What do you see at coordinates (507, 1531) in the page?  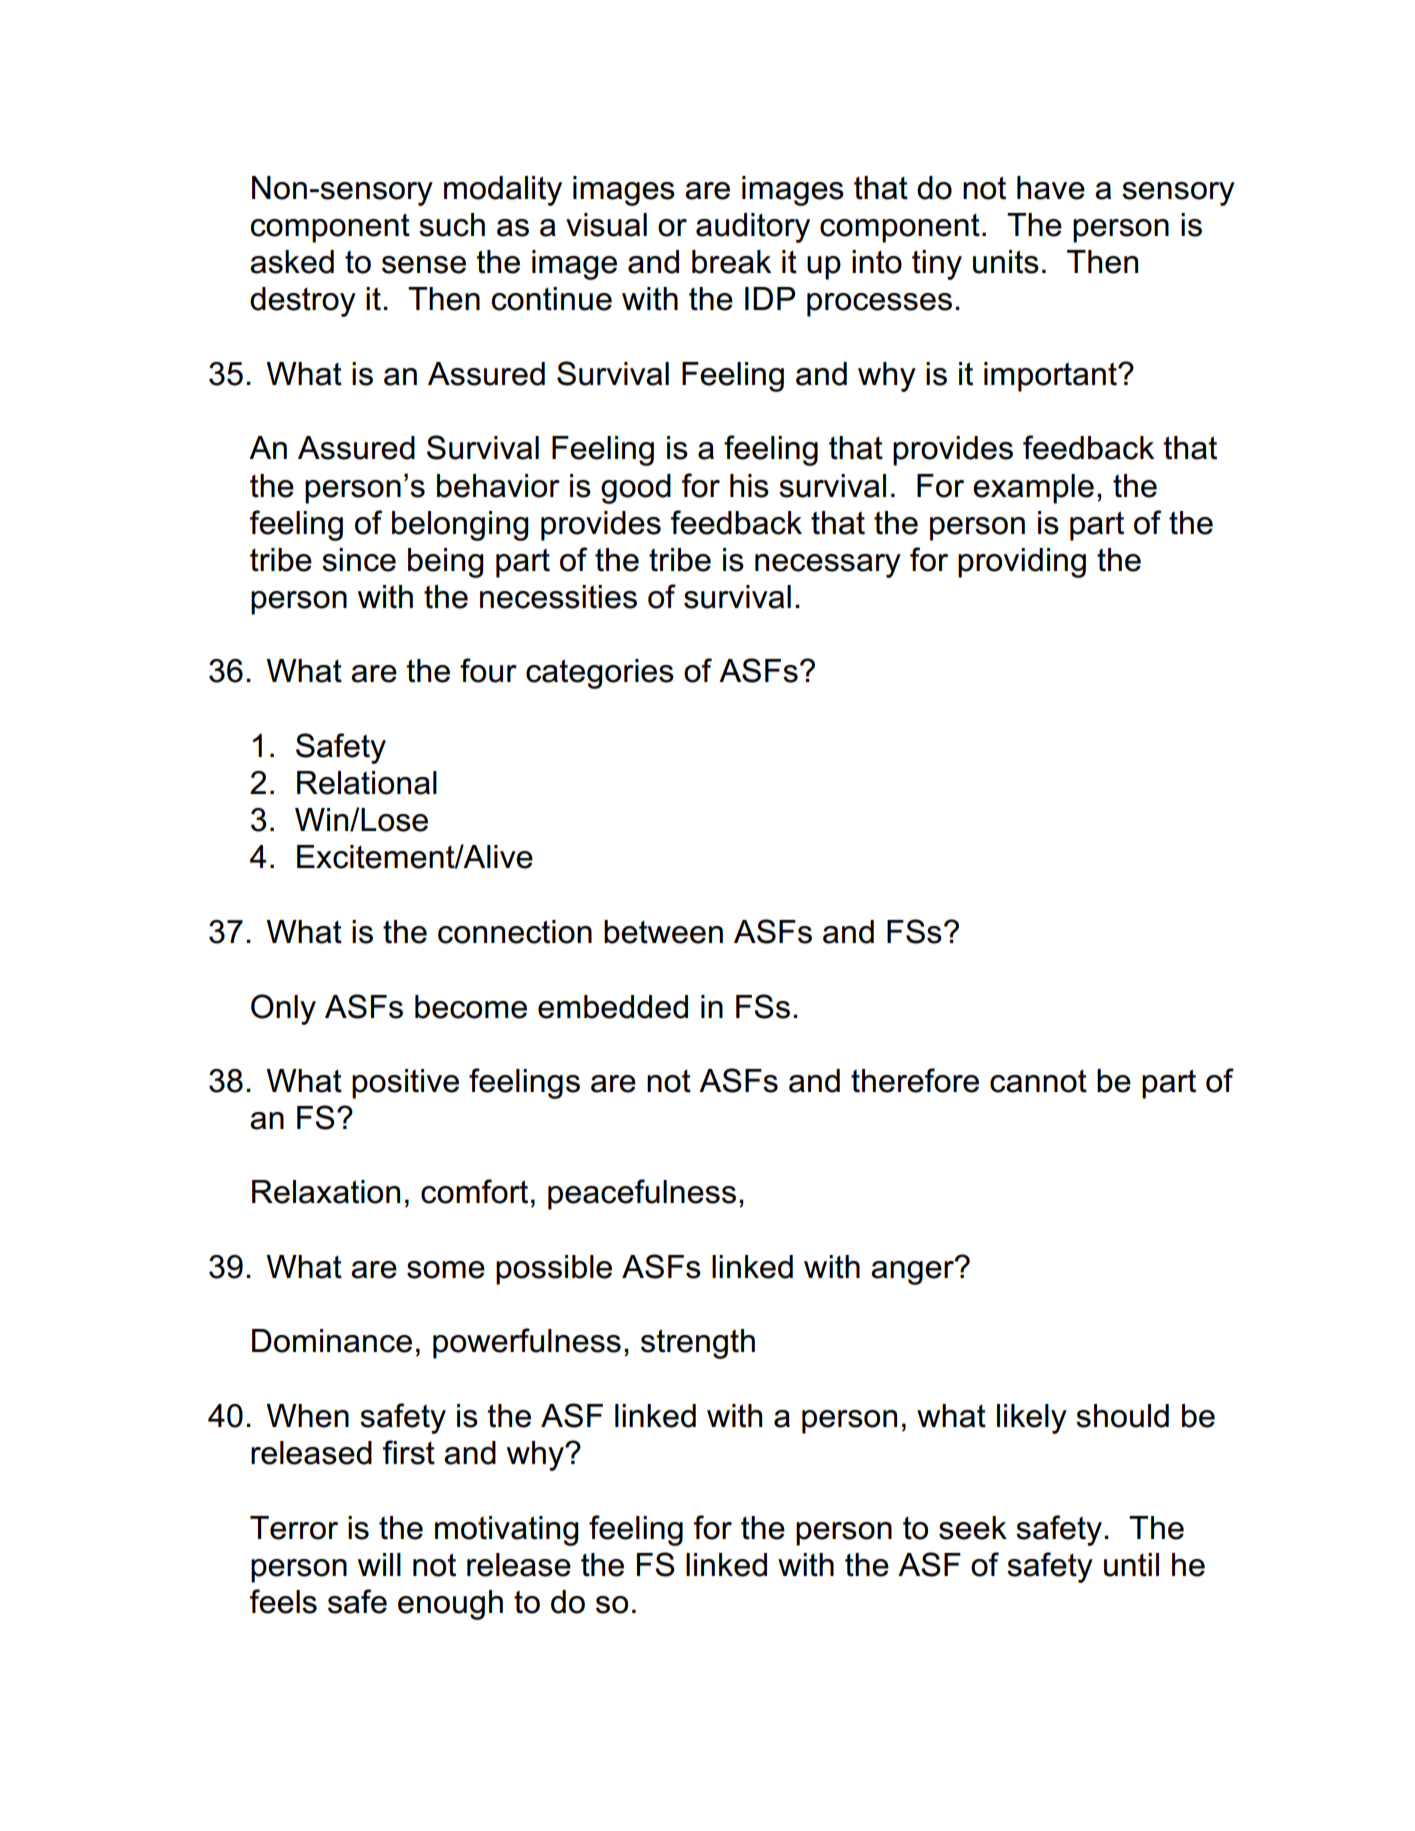 I see `motivating` at bounding box center [507, 1531].
